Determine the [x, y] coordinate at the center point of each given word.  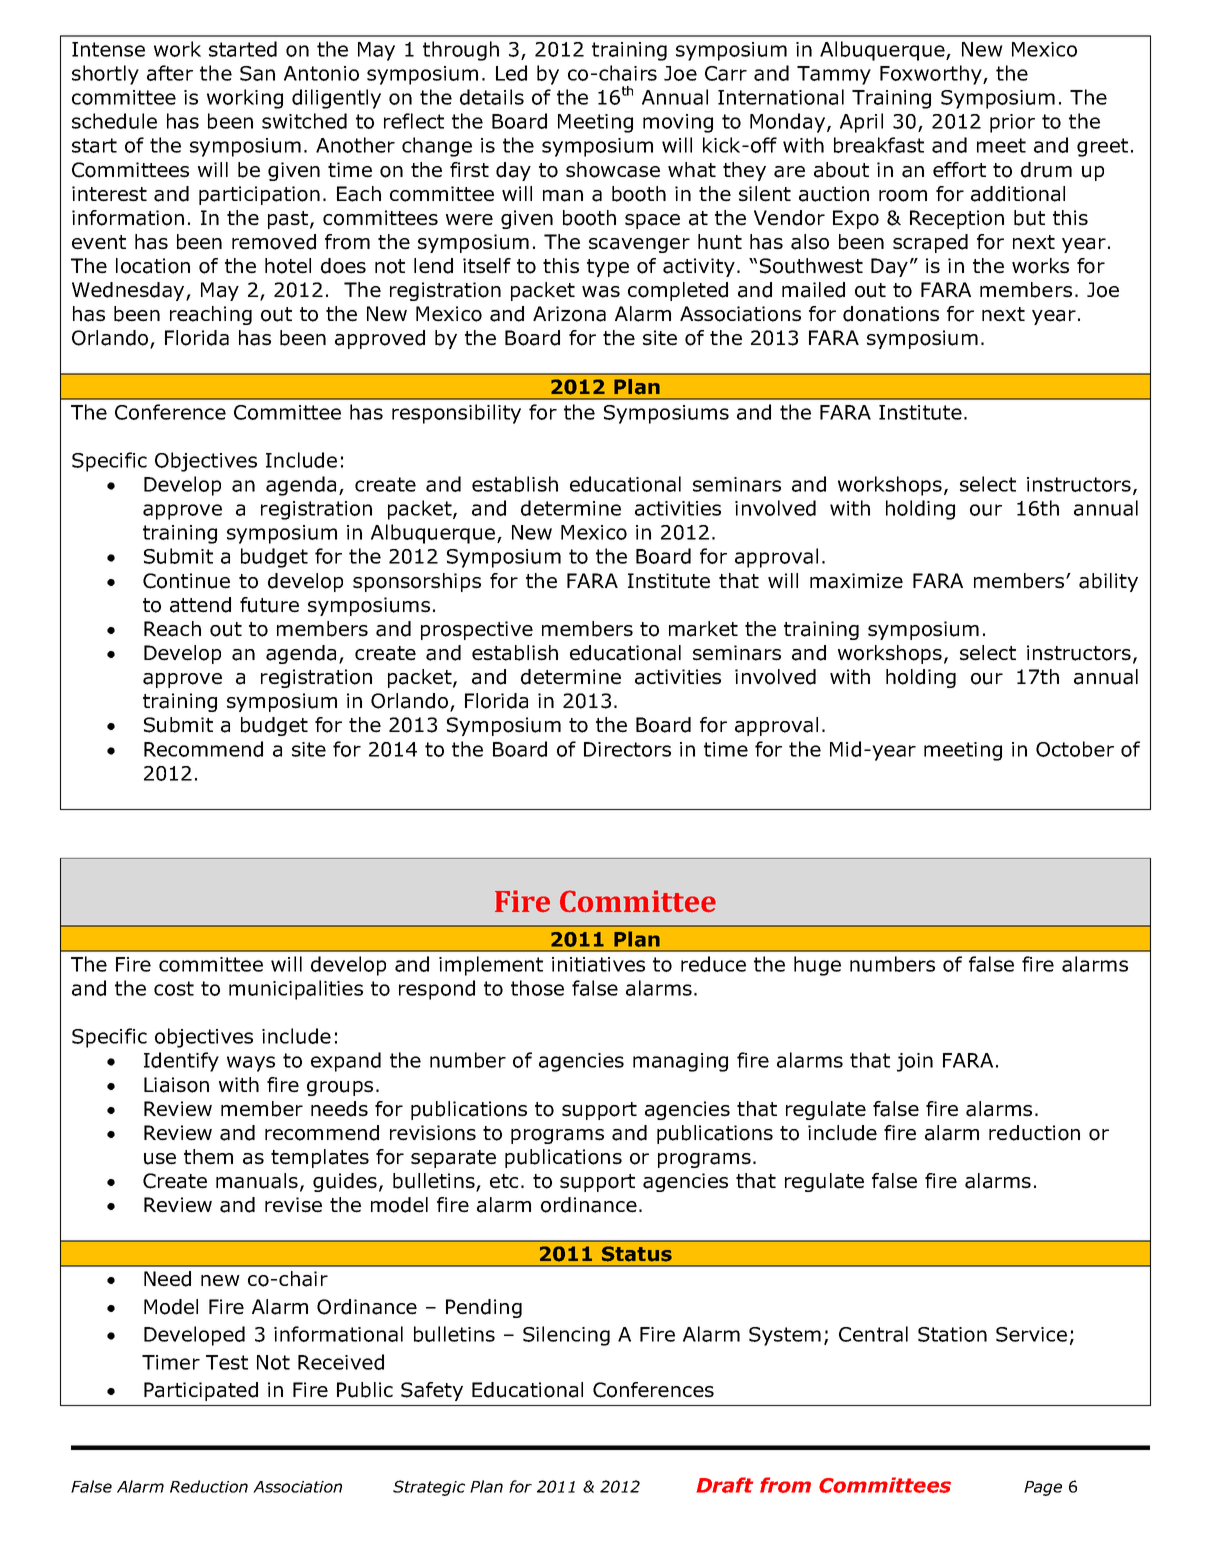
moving [678, 123]
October [1075, 749]
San [257, 73]
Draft [724, 1485]
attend [200, 605]
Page [1043, 1488]
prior [1012, 123]
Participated [201, 1391]
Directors [627, 749]
